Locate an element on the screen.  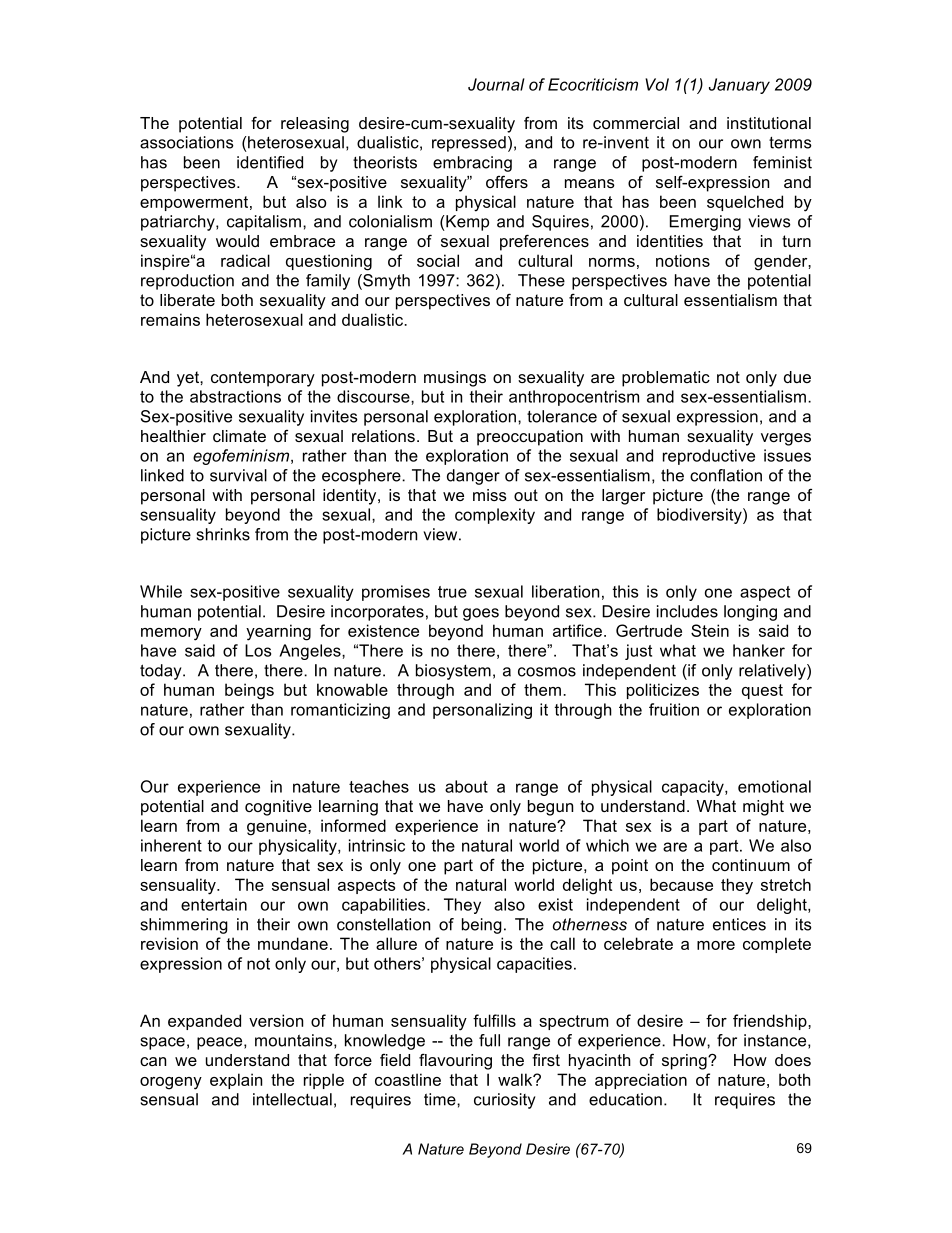
January is located at coordinates (739, 86).
